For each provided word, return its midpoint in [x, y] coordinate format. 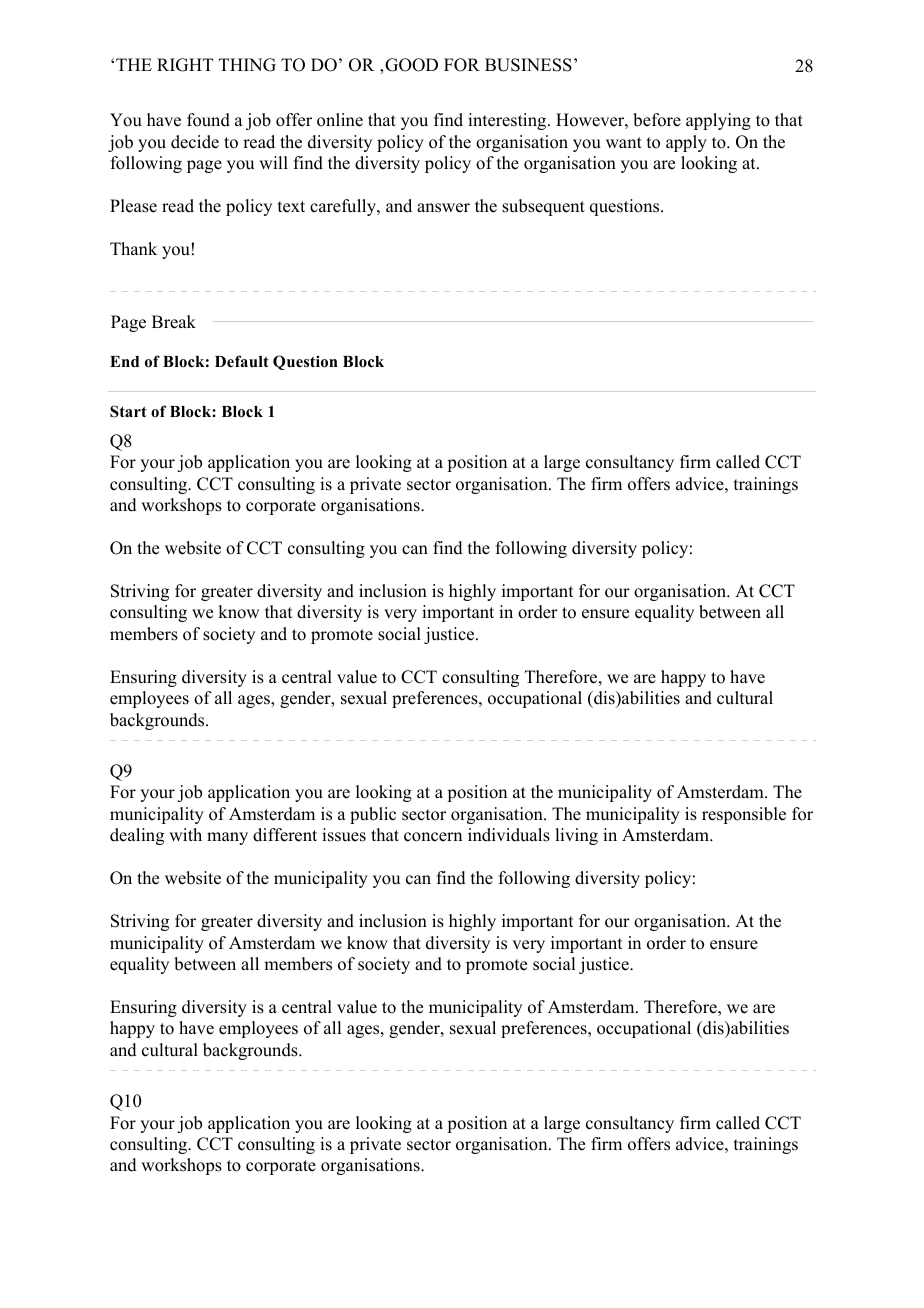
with [185, 834]
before [657, 120]
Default [242, 361]
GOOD [411, 65]
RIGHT [185, 65]
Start [128, 411]
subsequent [543, 207]
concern [433, 837]
